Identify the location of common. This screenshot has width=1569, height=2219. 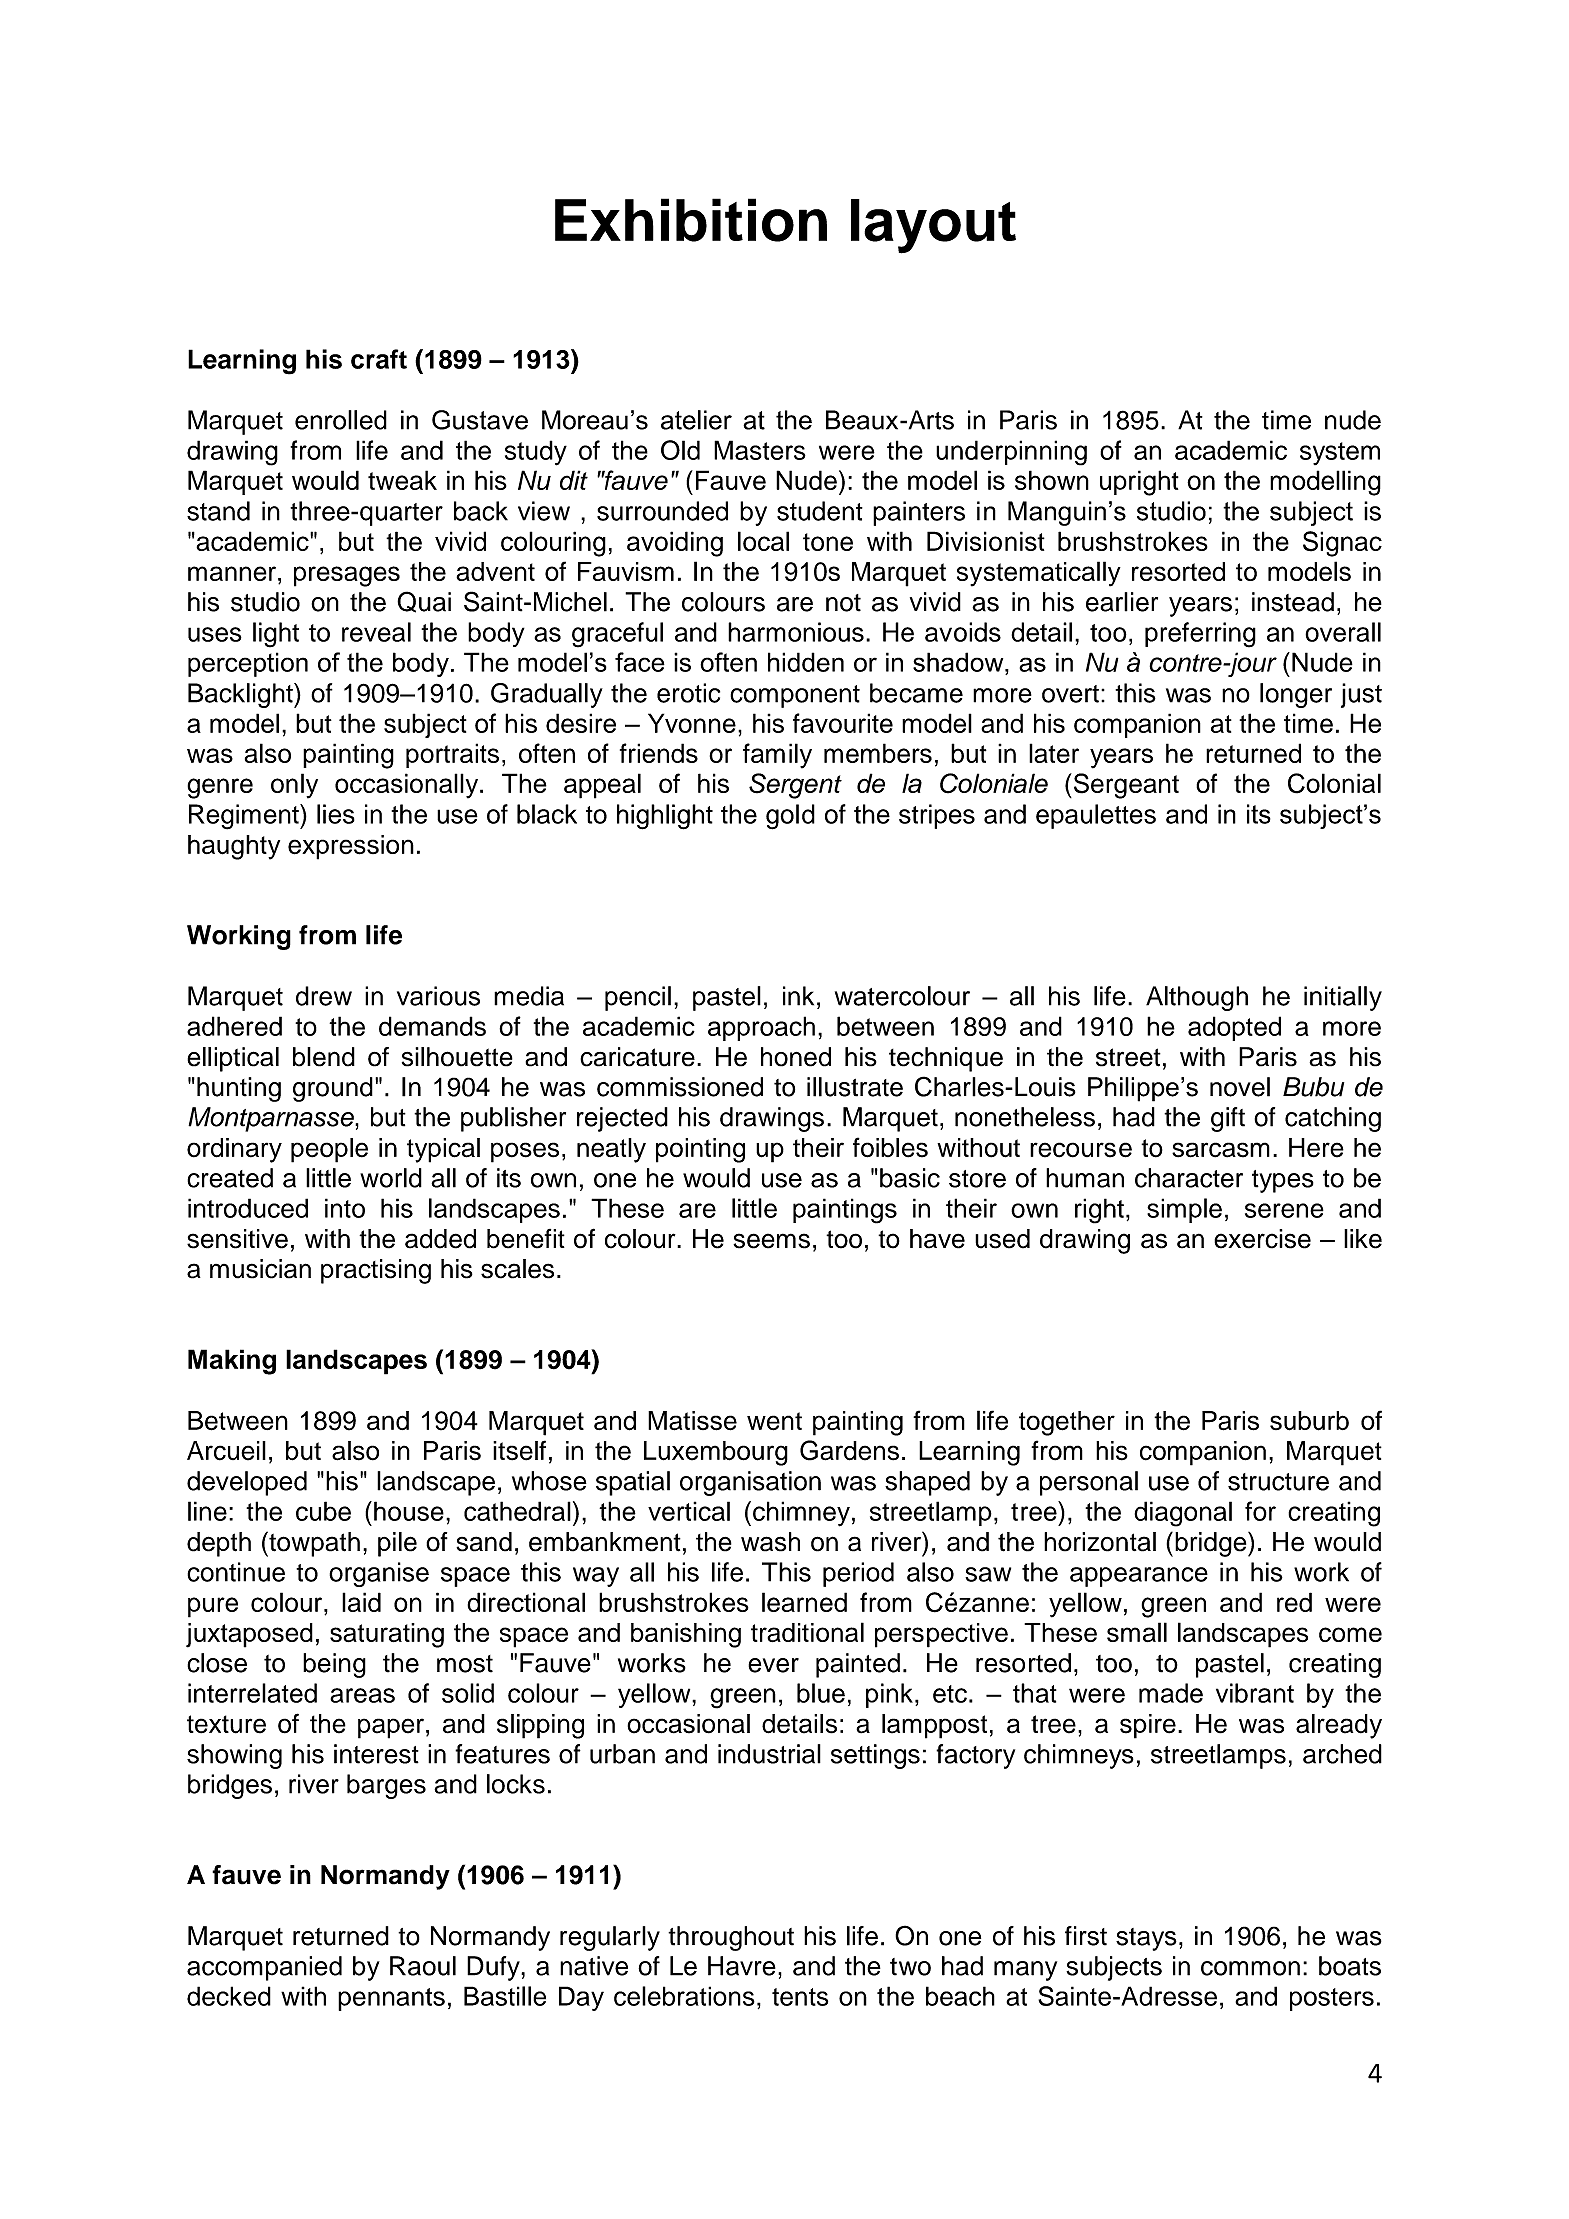
(1250, 1968).
